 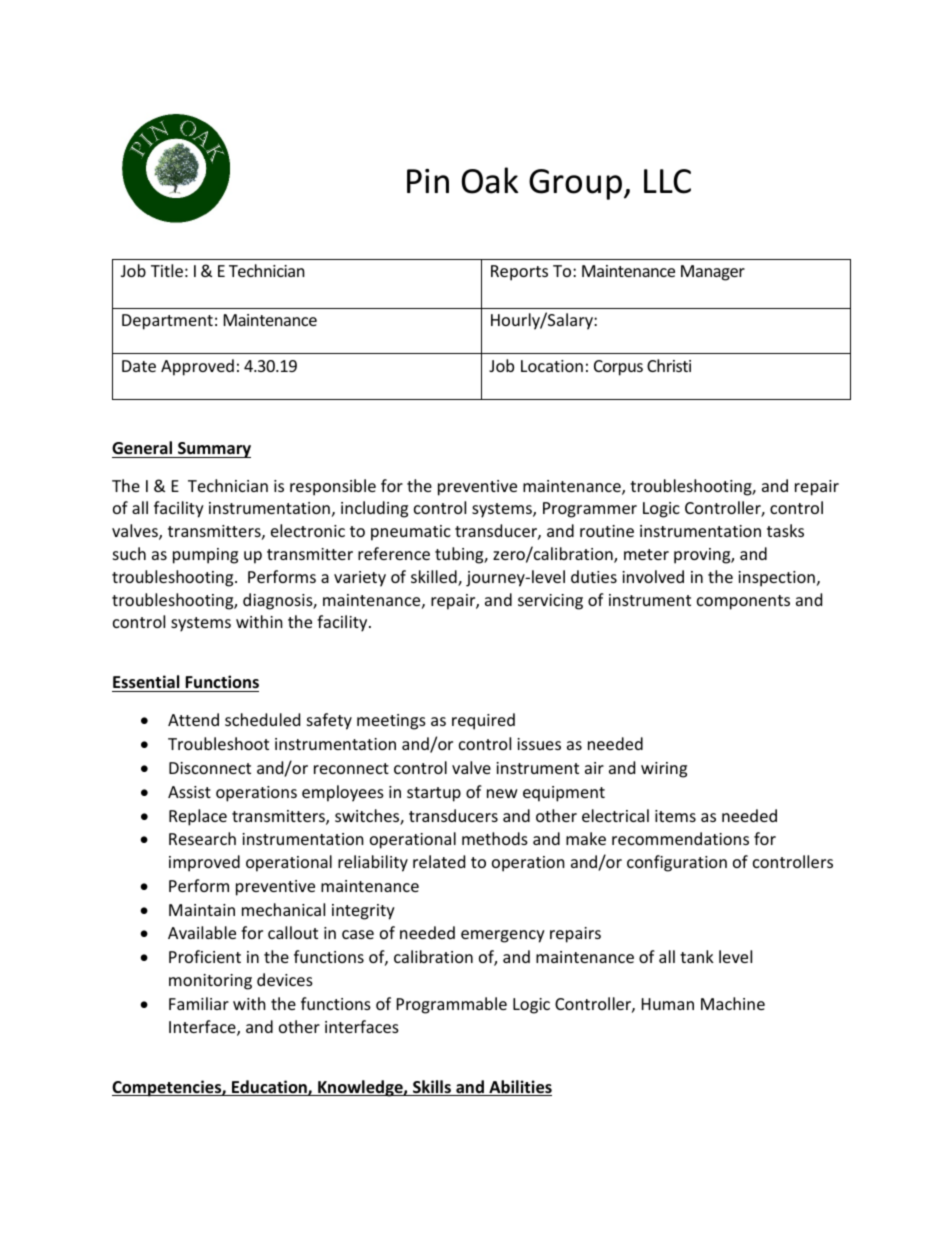 What do you see at coordinates (733, 1003) in the document?
I see `Machine` at bounding box center [733, 1003].
